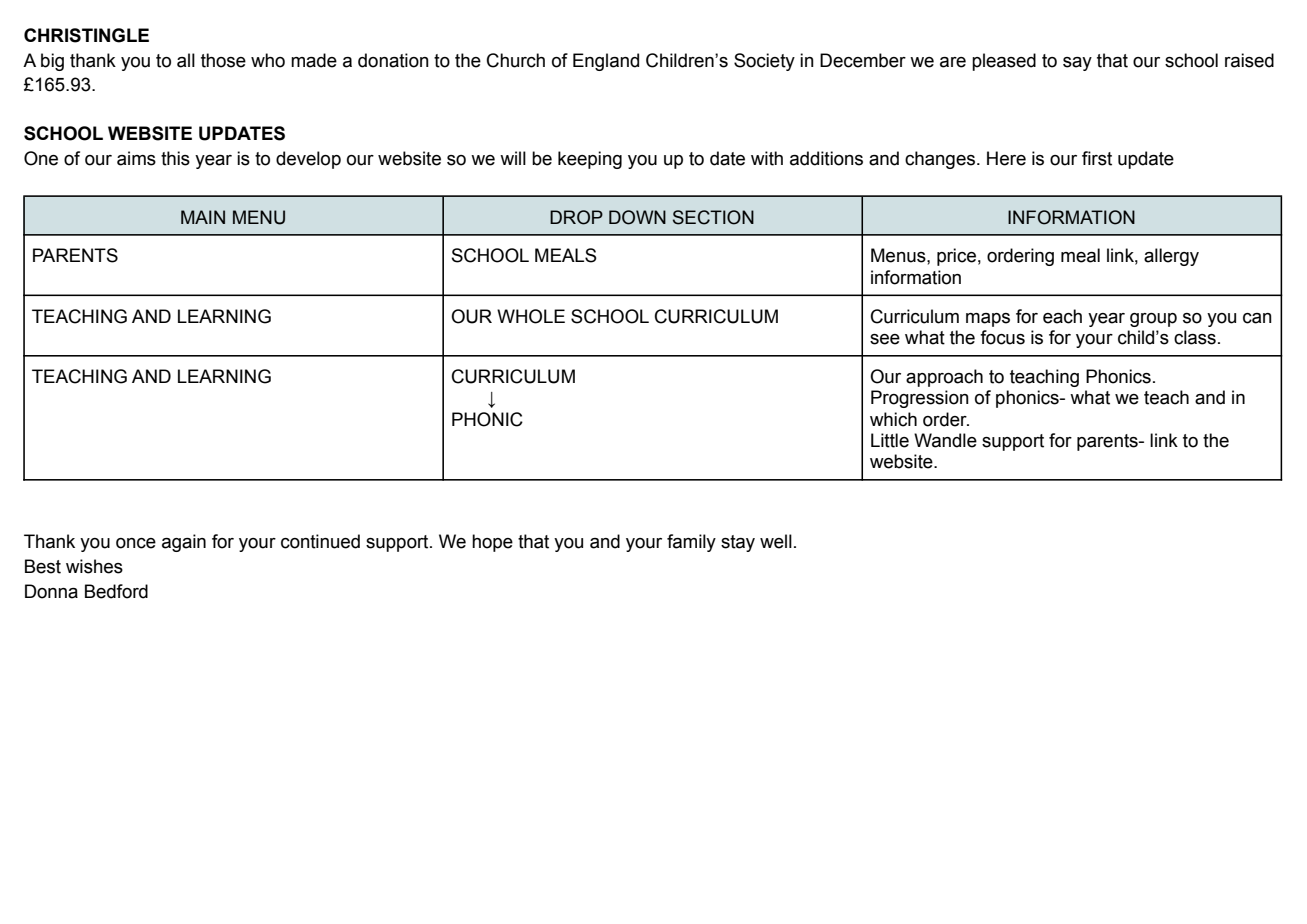 Image resolution: width=1307 pixels, height=924 pixels. What do you see at coordinates (776, 541) in the document?
I see `well` at bounding box center [776, 541].
